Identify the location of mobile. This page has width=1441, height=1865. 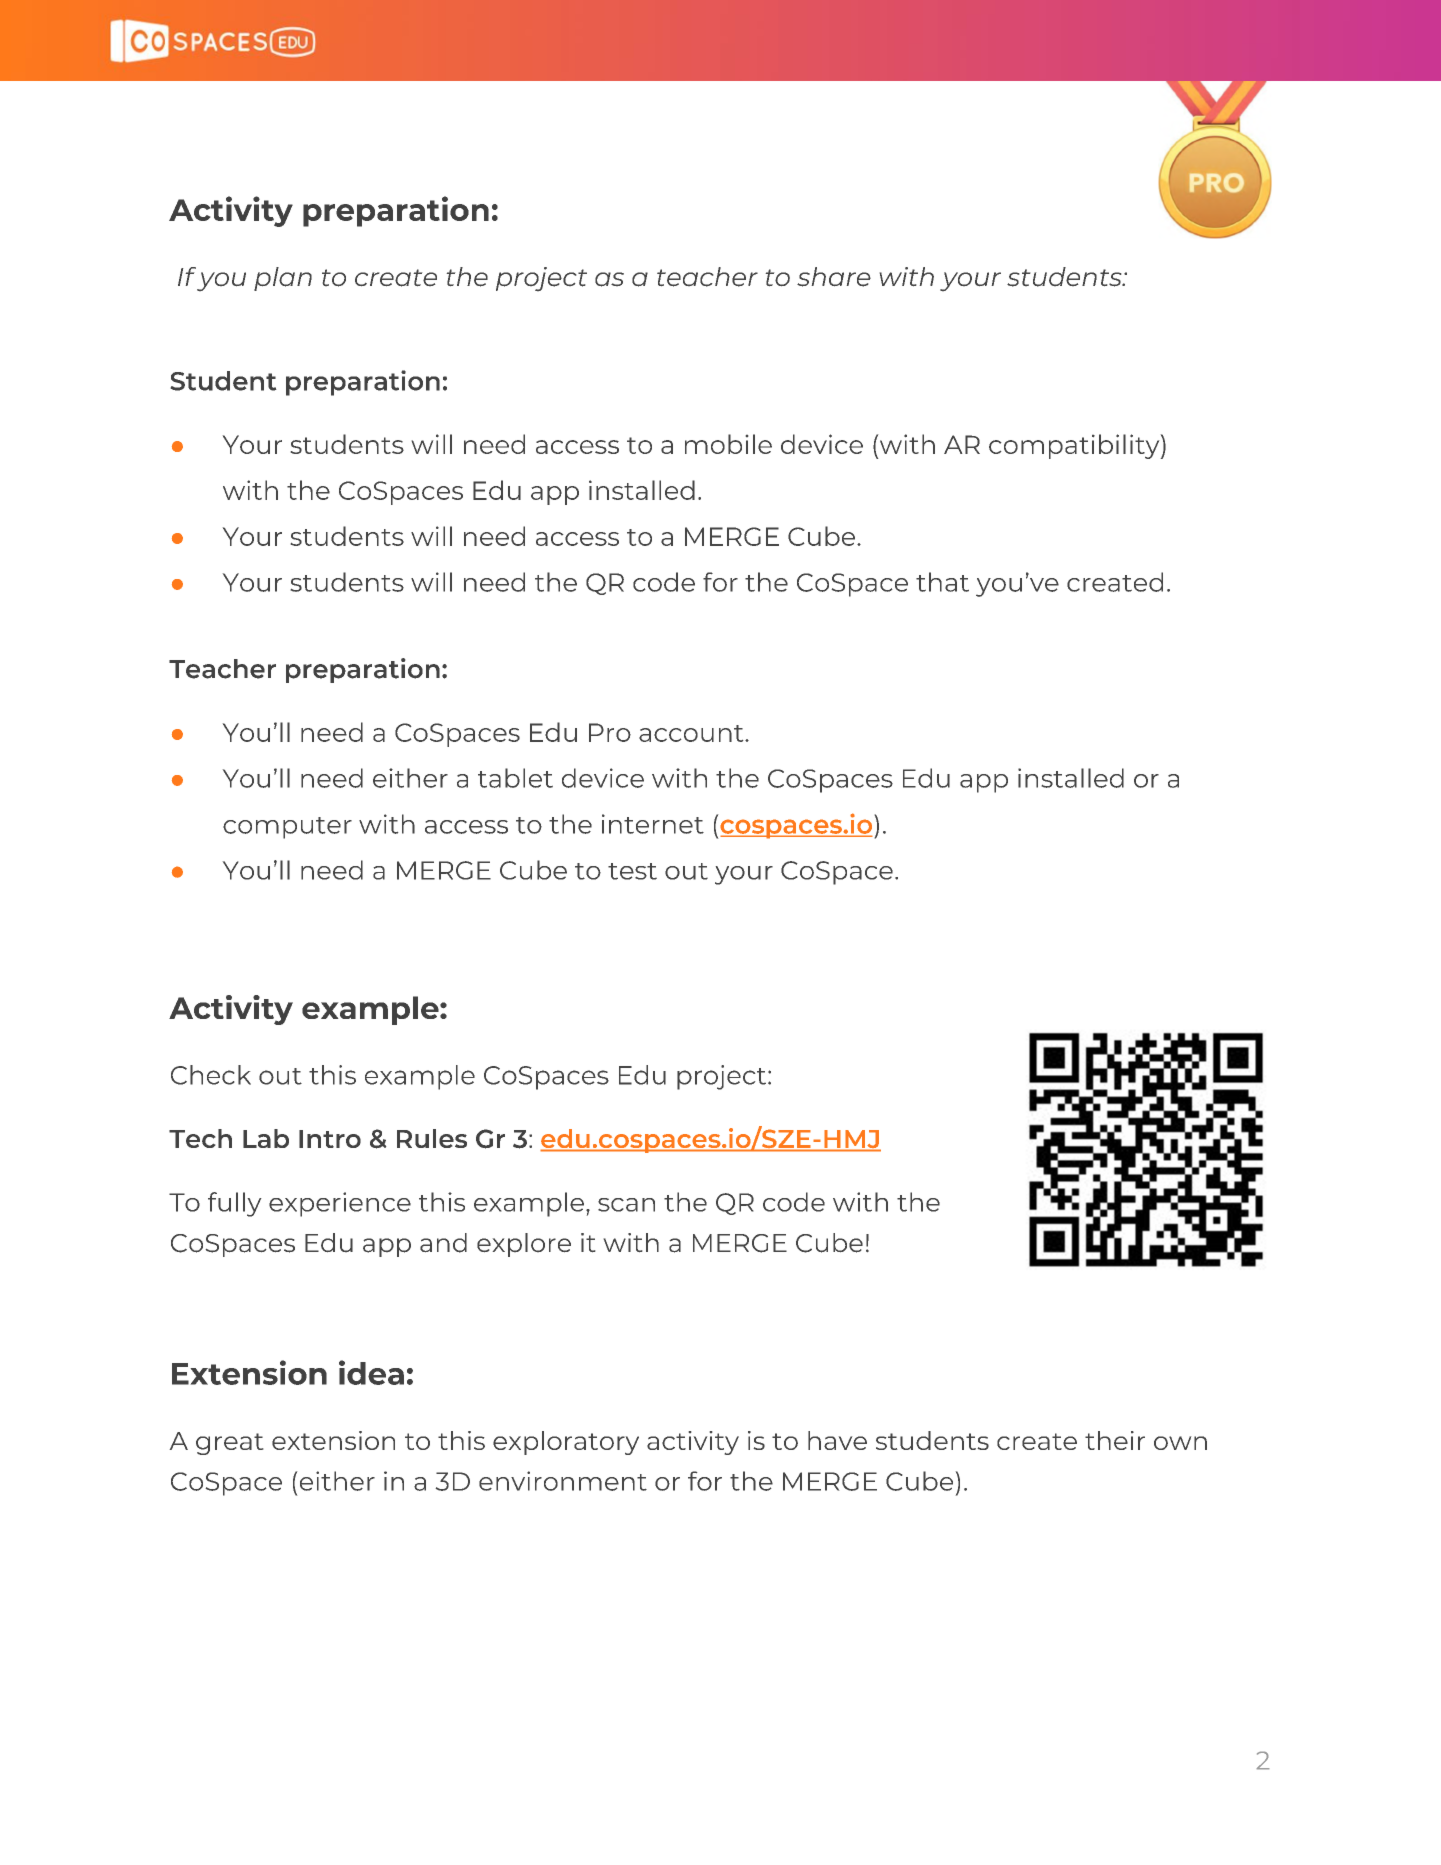
(728, 444).
